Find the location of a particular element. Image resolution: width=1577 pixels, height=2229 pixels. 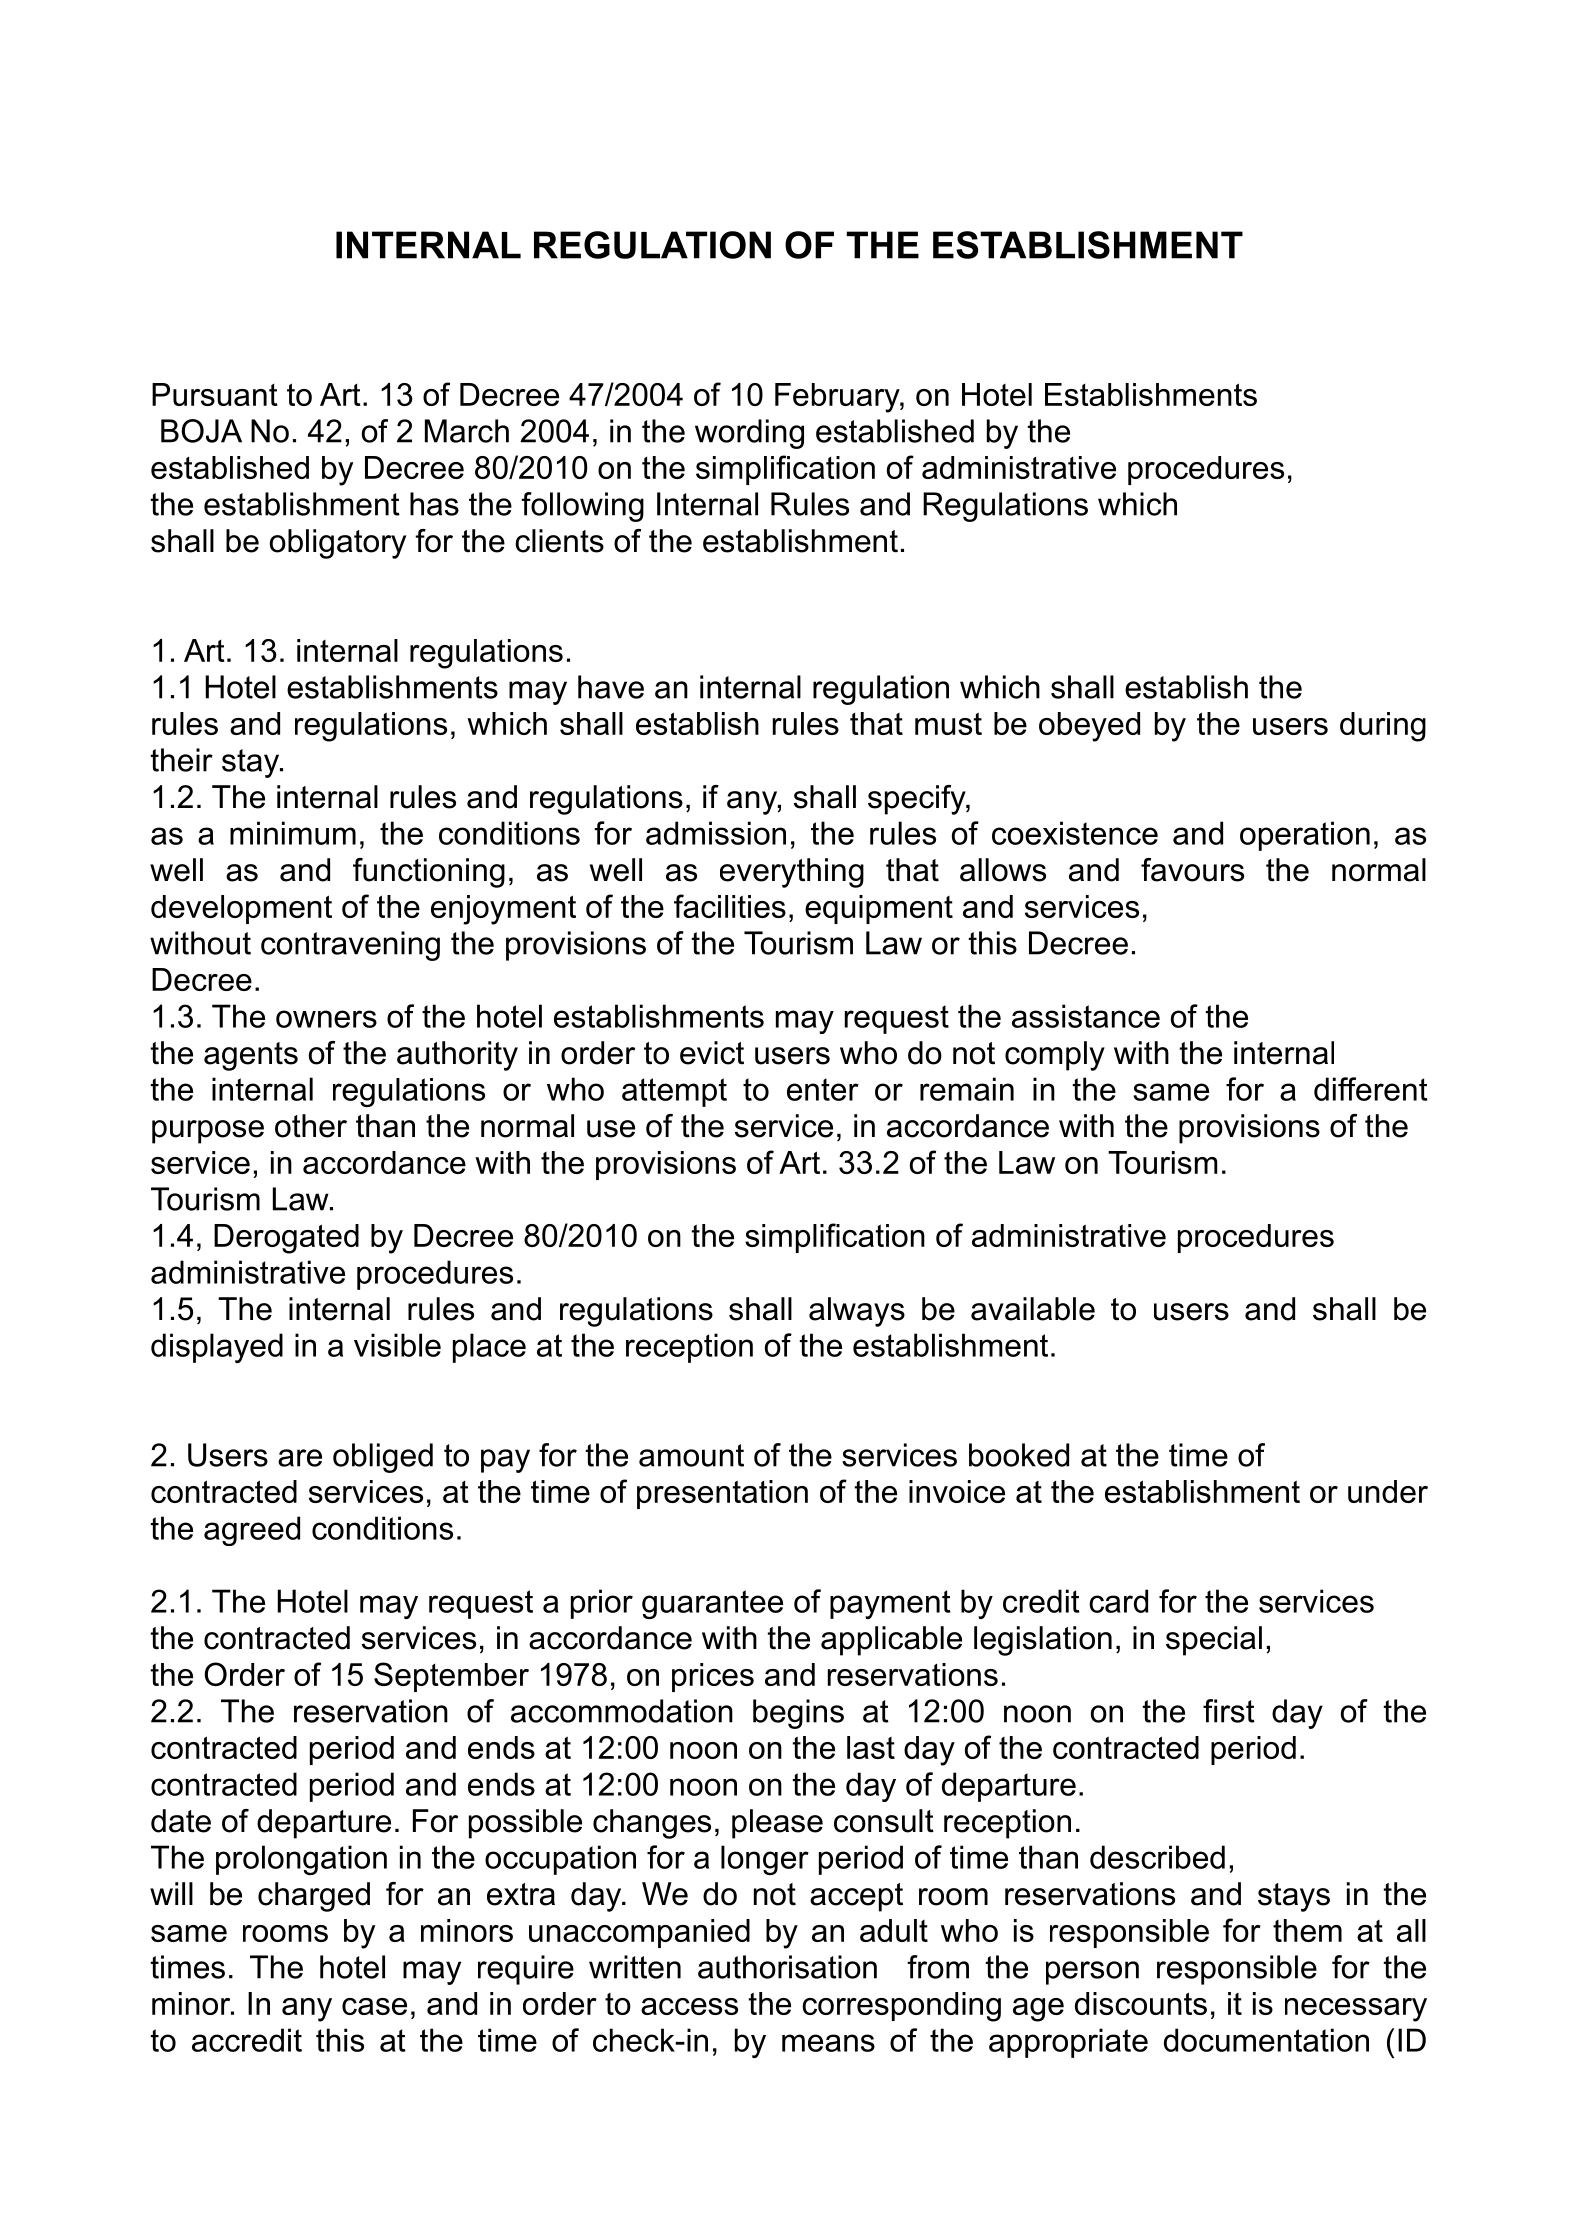

are is located at coordinates (300, 1458).
